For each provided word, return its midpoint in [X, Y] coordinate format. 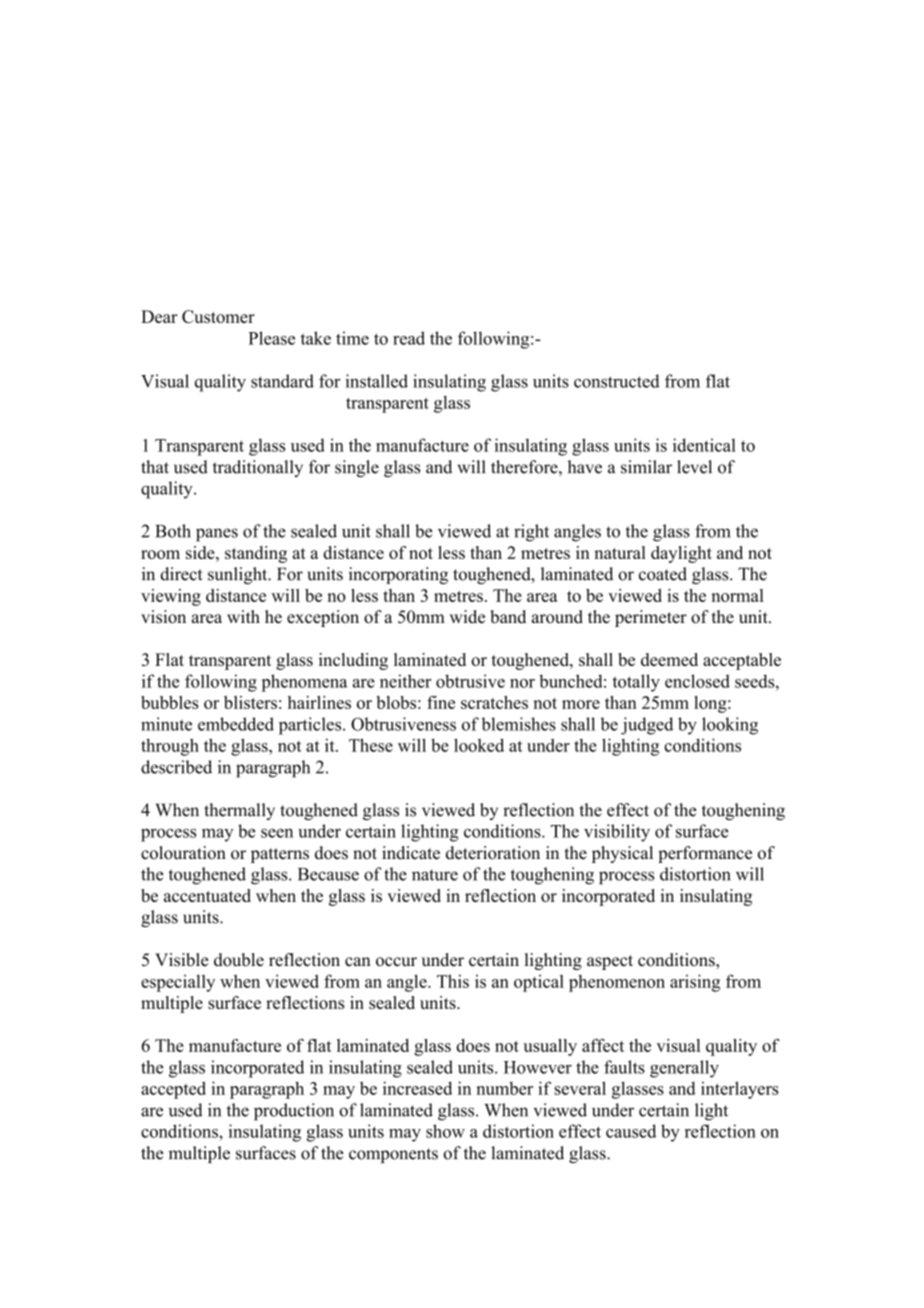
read [409, 338]
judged [647, 726]
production [294, 1112]
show [445, 1131]
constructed [617, 381]
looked [479, 745]
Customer [218, 316]
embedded [236, 724]
